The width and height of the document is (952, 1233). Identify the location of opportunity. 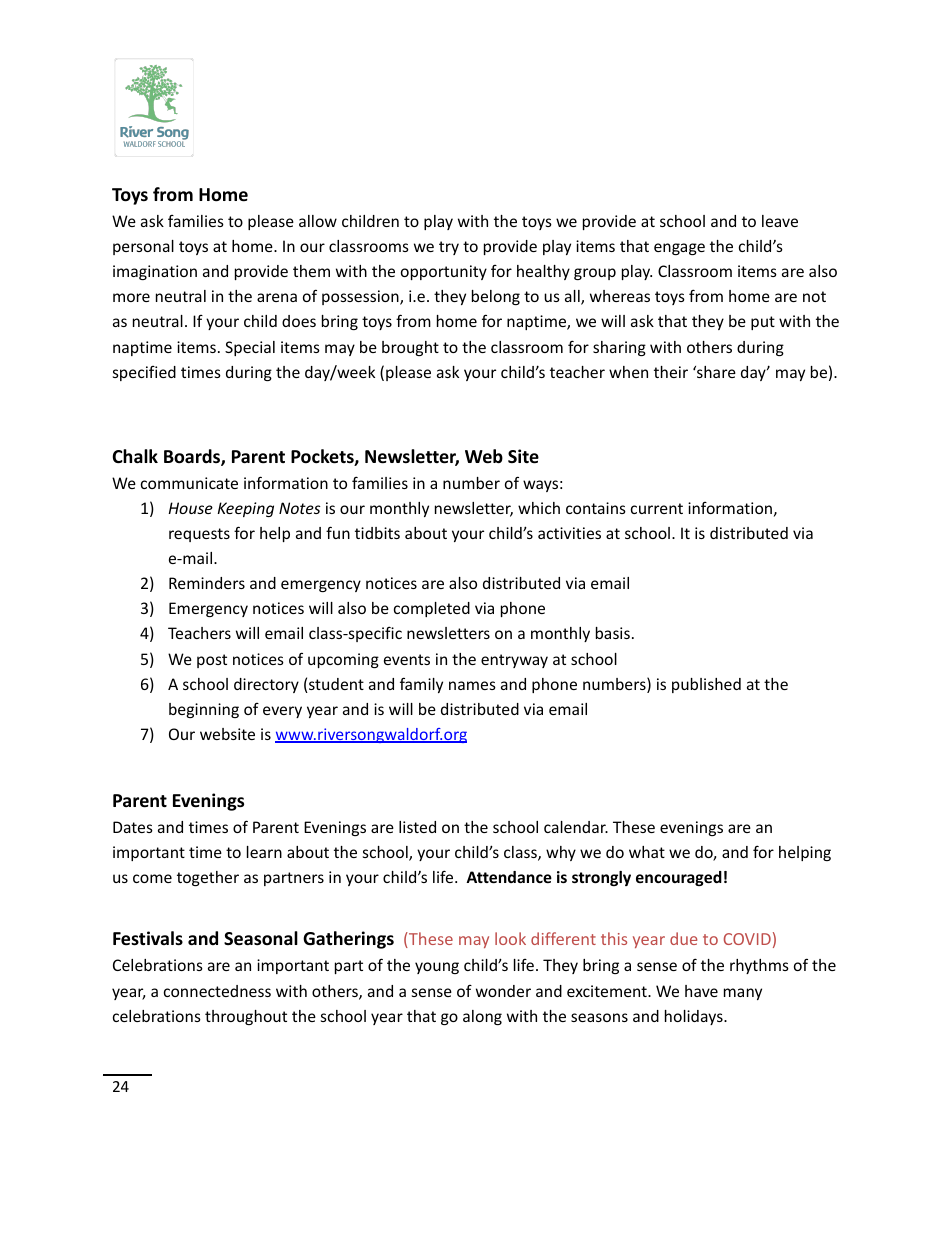
(444, 272).
